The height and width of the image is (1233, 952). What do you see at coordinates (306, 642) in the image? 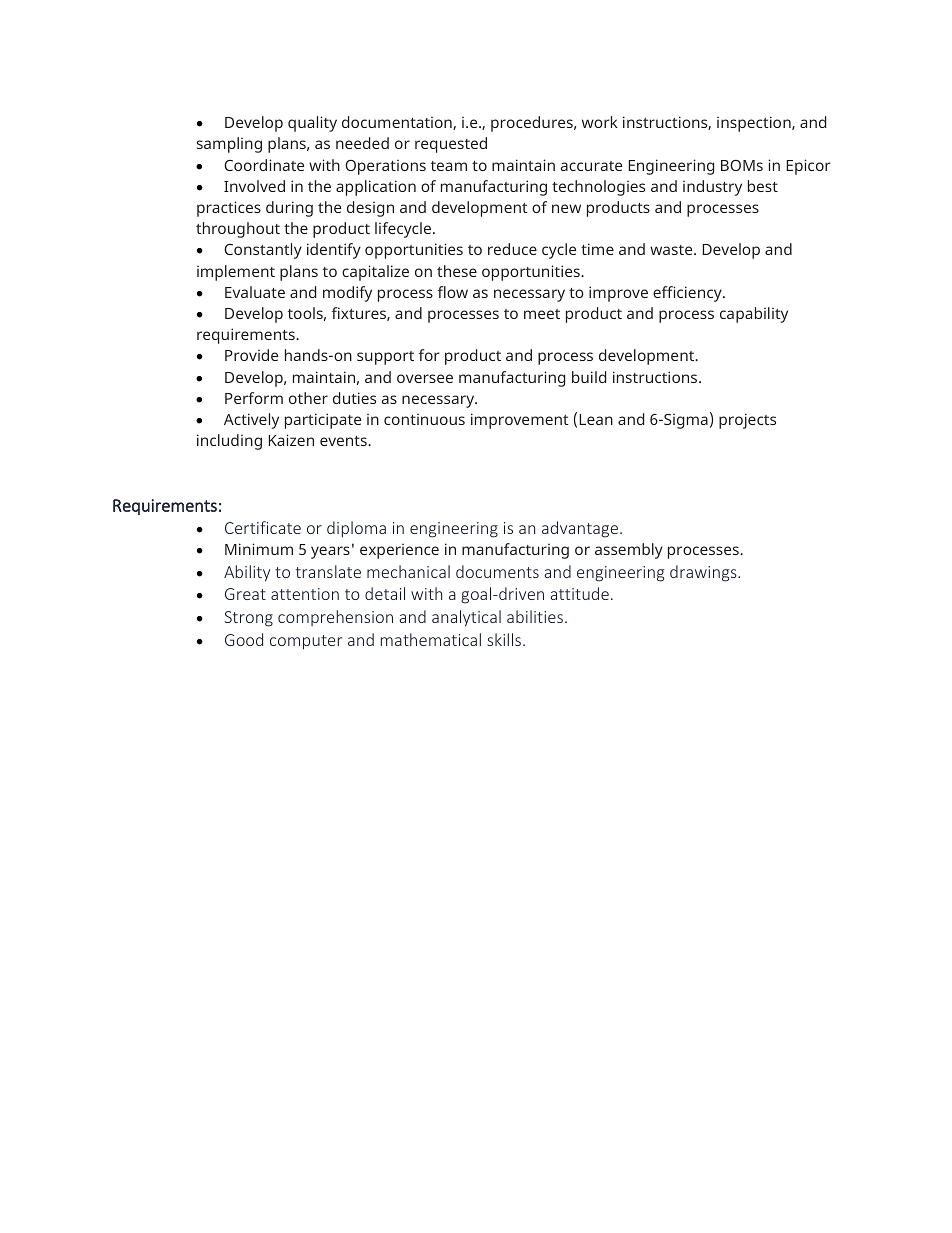
I see `computer` at bounding box center [306, 642].
